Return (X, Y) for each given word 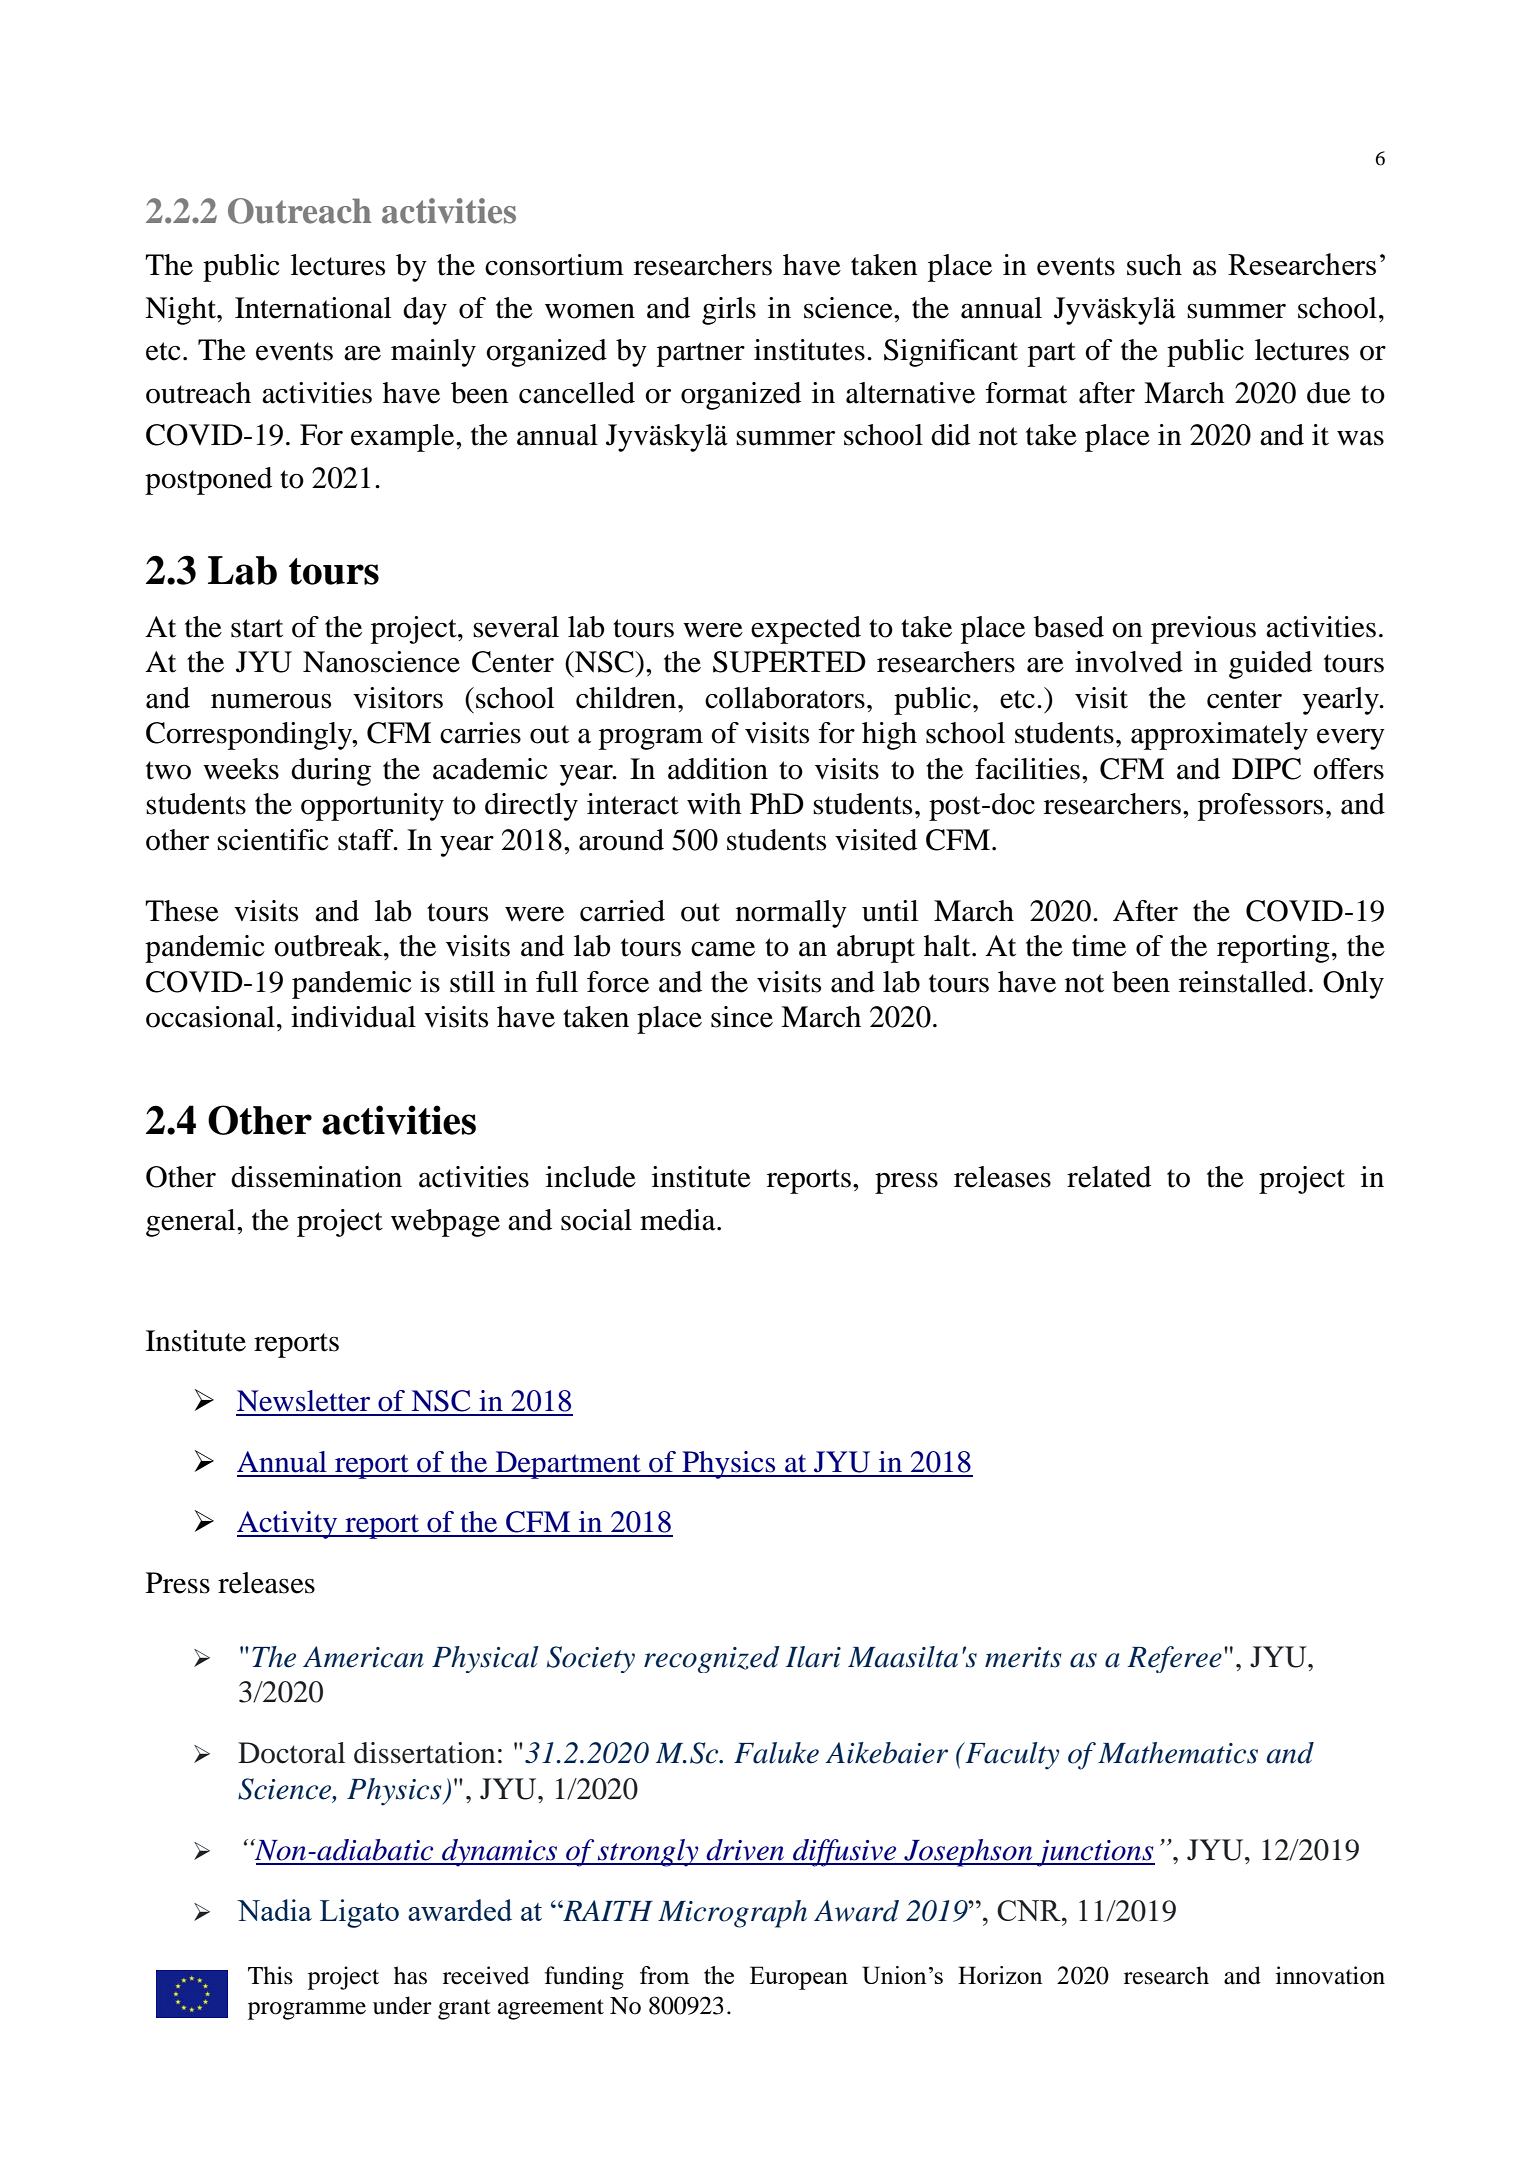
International (313, 308)
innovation (1330, 1975)
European (799, 1978)
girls (729, 311)
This (270, 1975)
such (1154, 265)
